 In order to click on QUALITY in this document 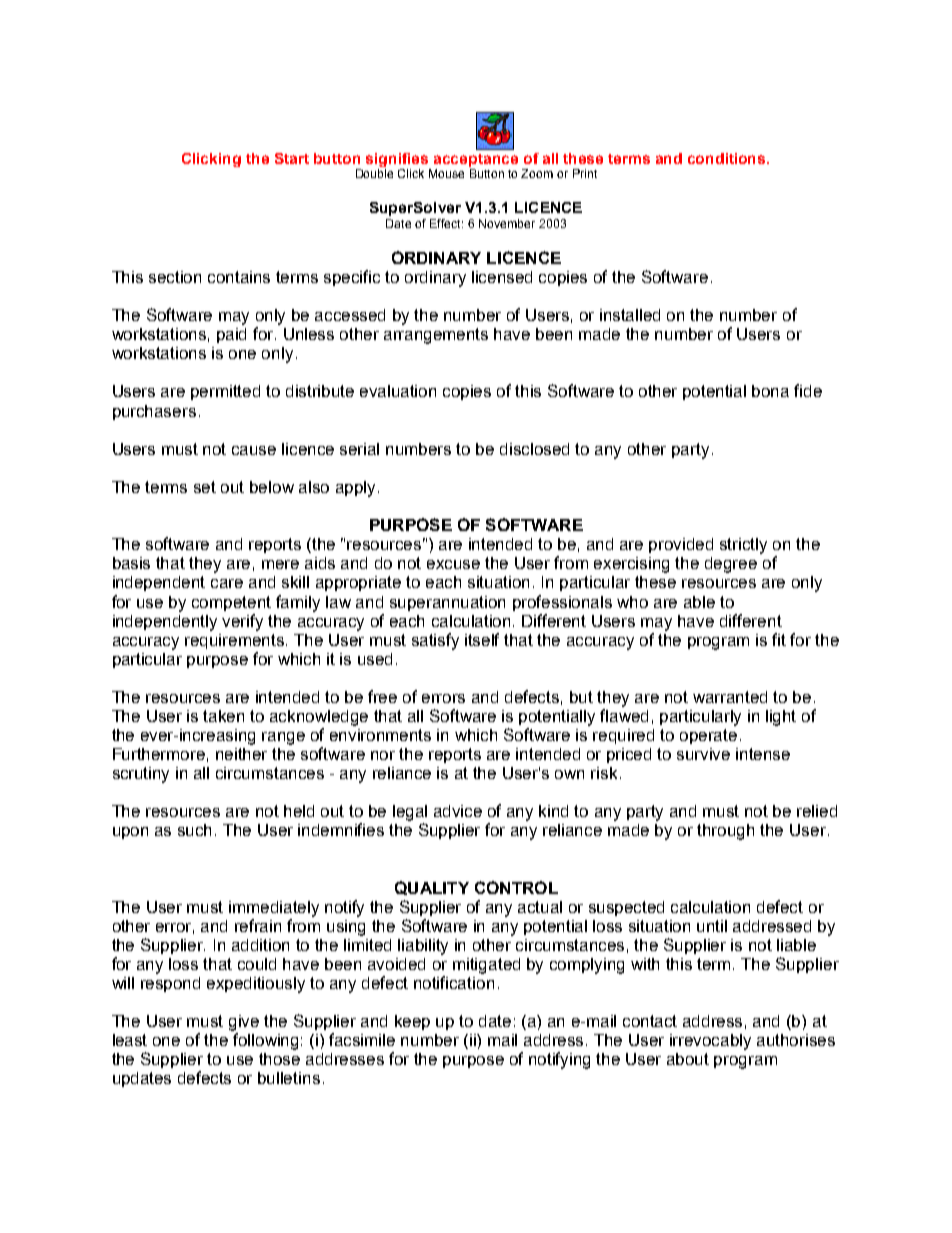, I will do `click(432, 888)`.
